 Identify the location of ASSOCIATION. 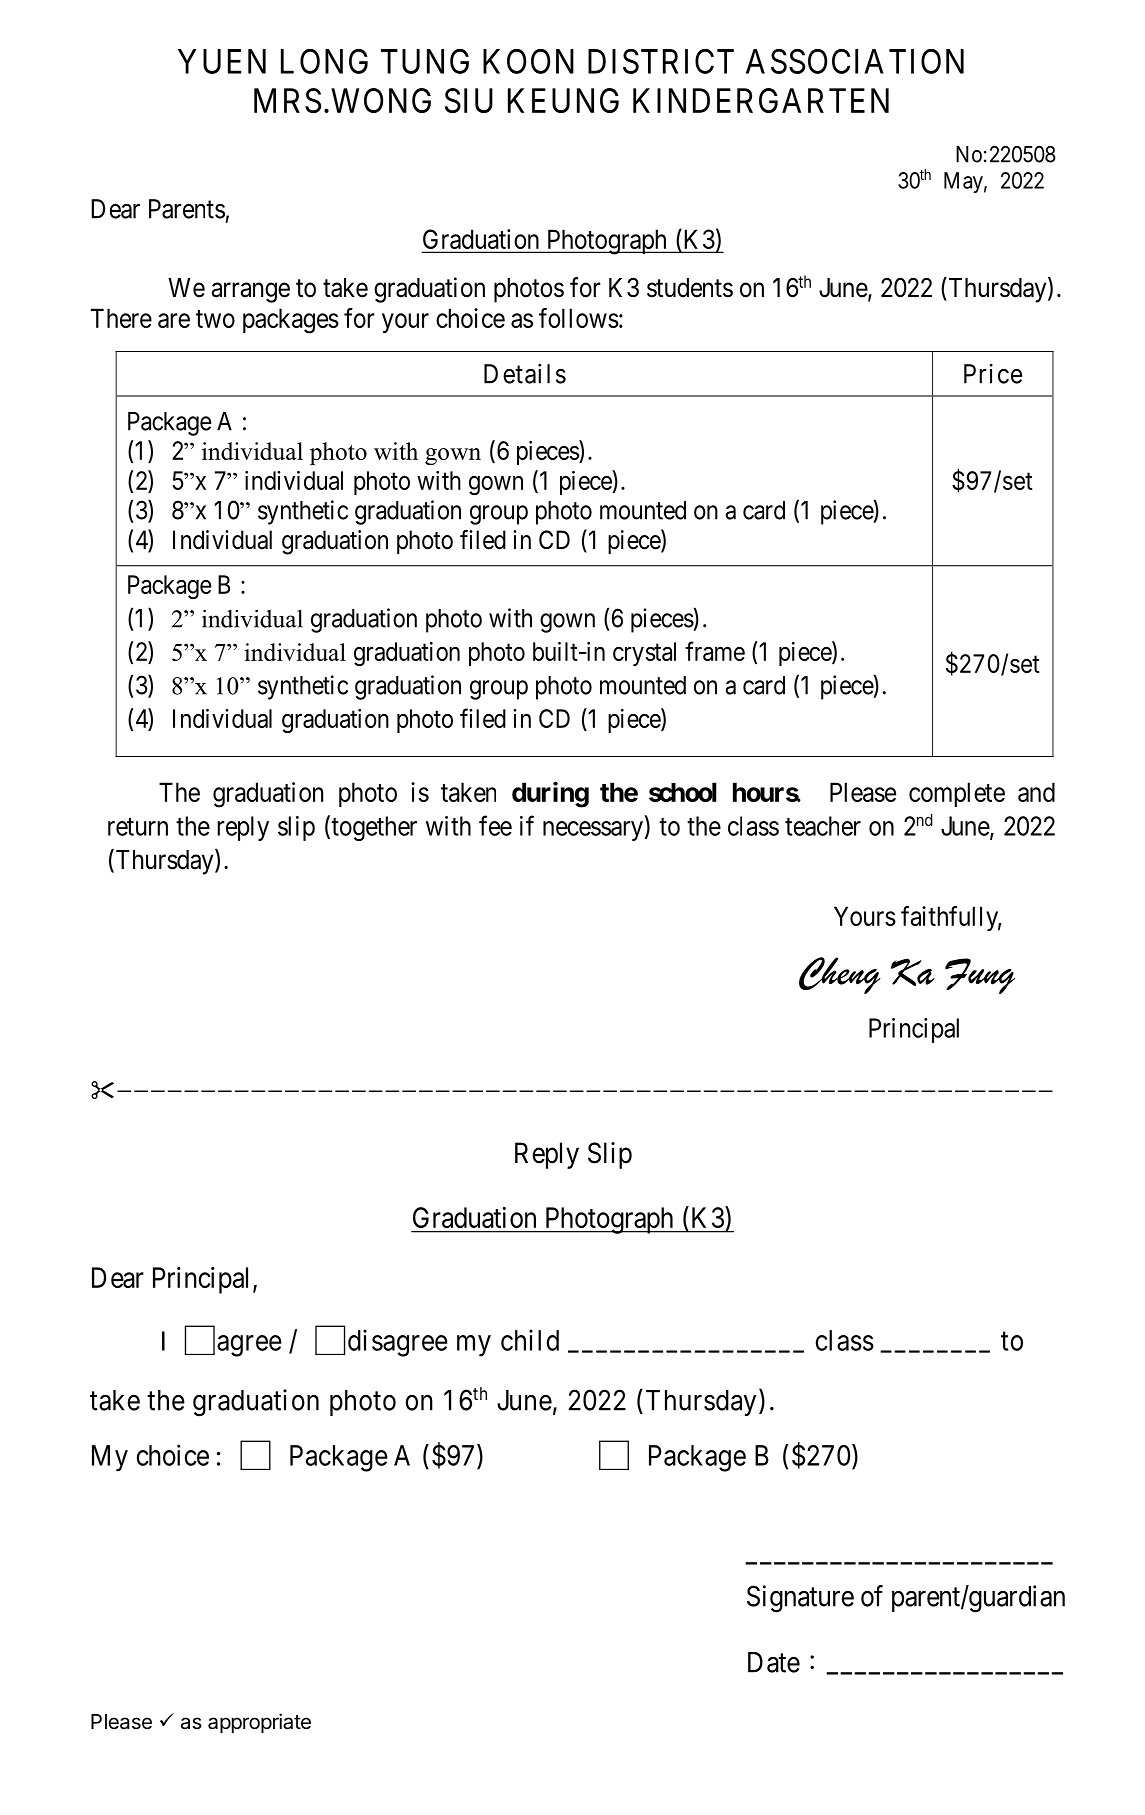
(855, 61).
